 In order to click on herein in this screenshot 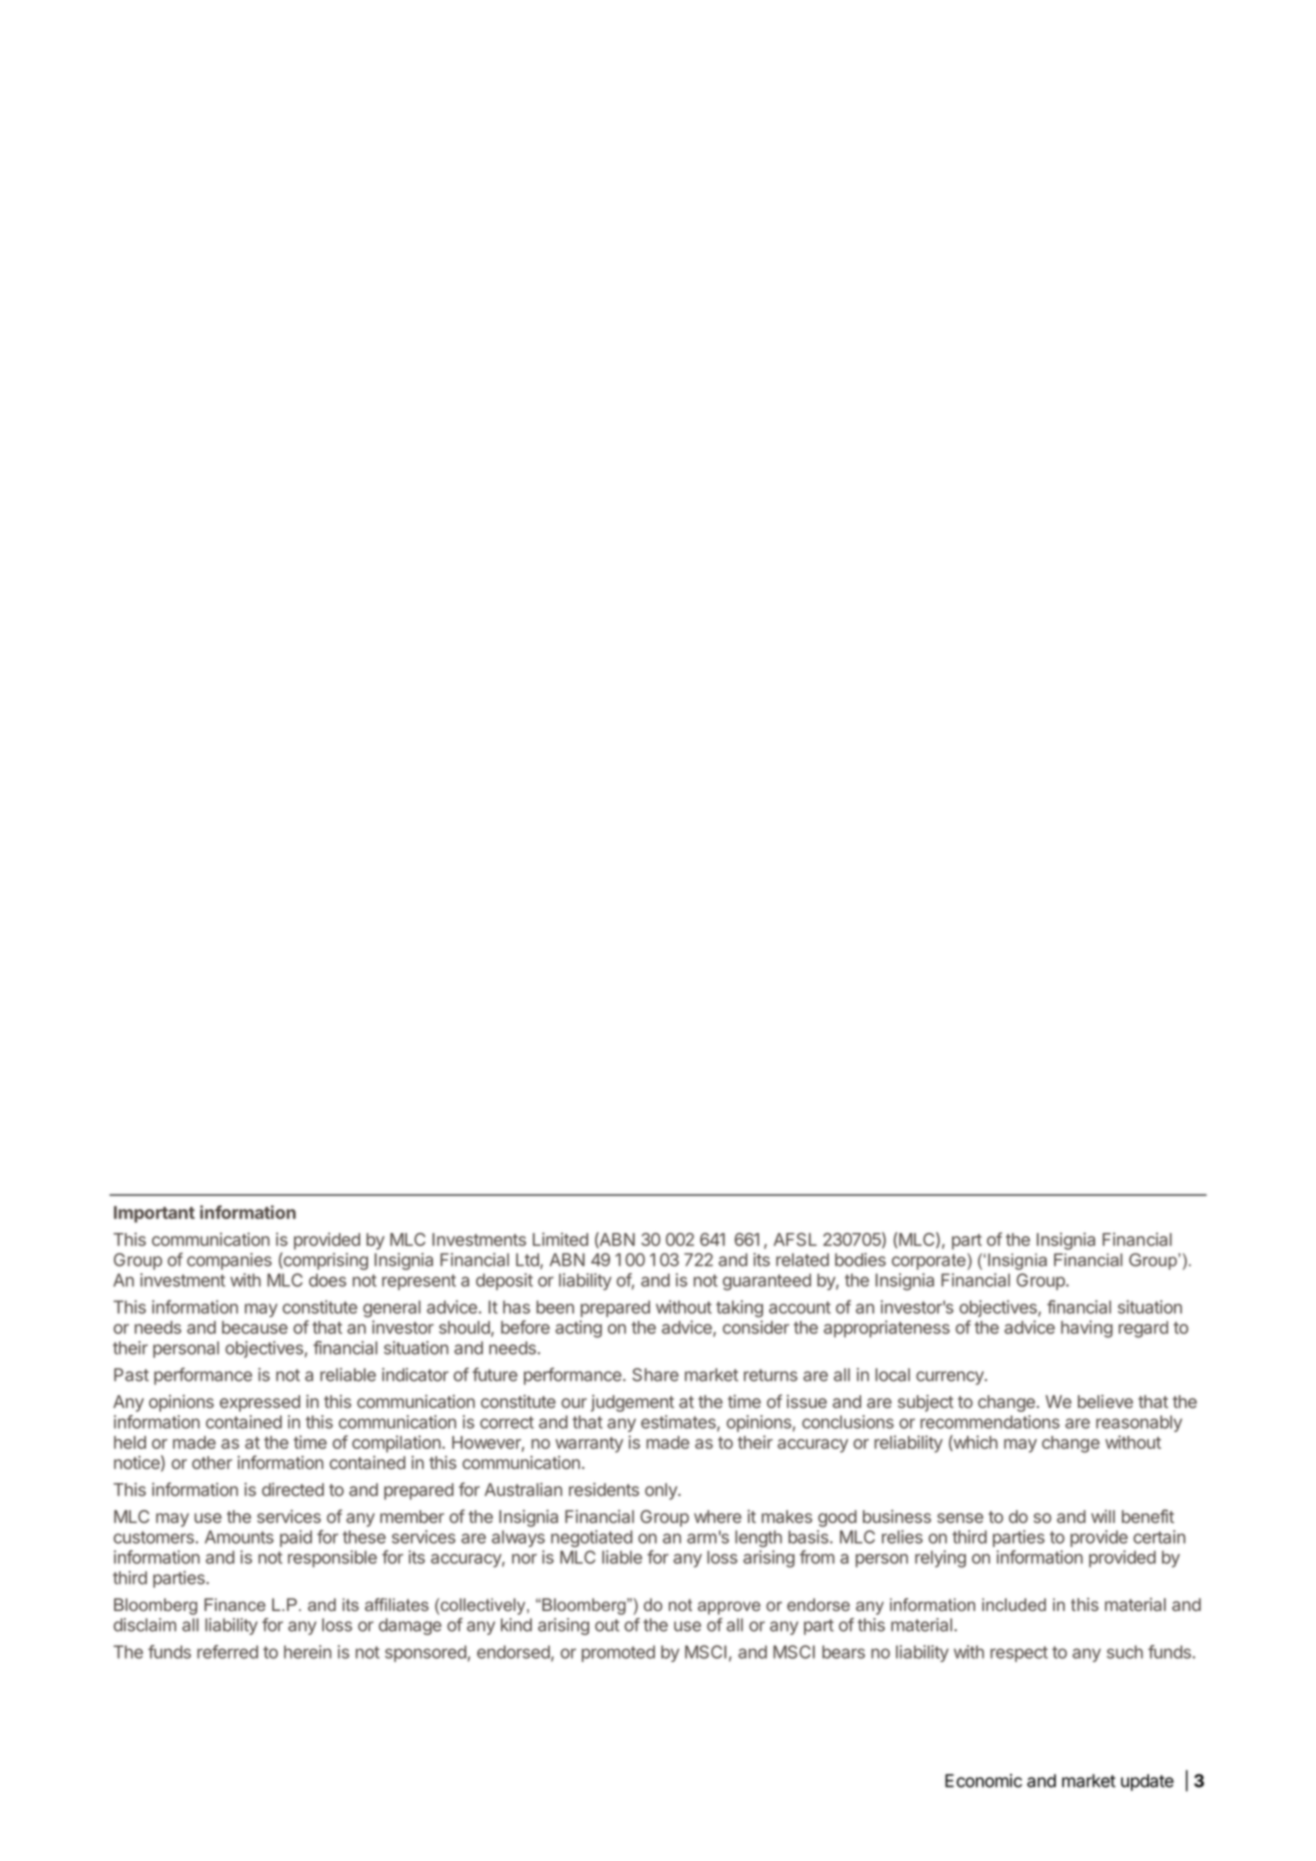, I will do `click(307, 1652)`.
